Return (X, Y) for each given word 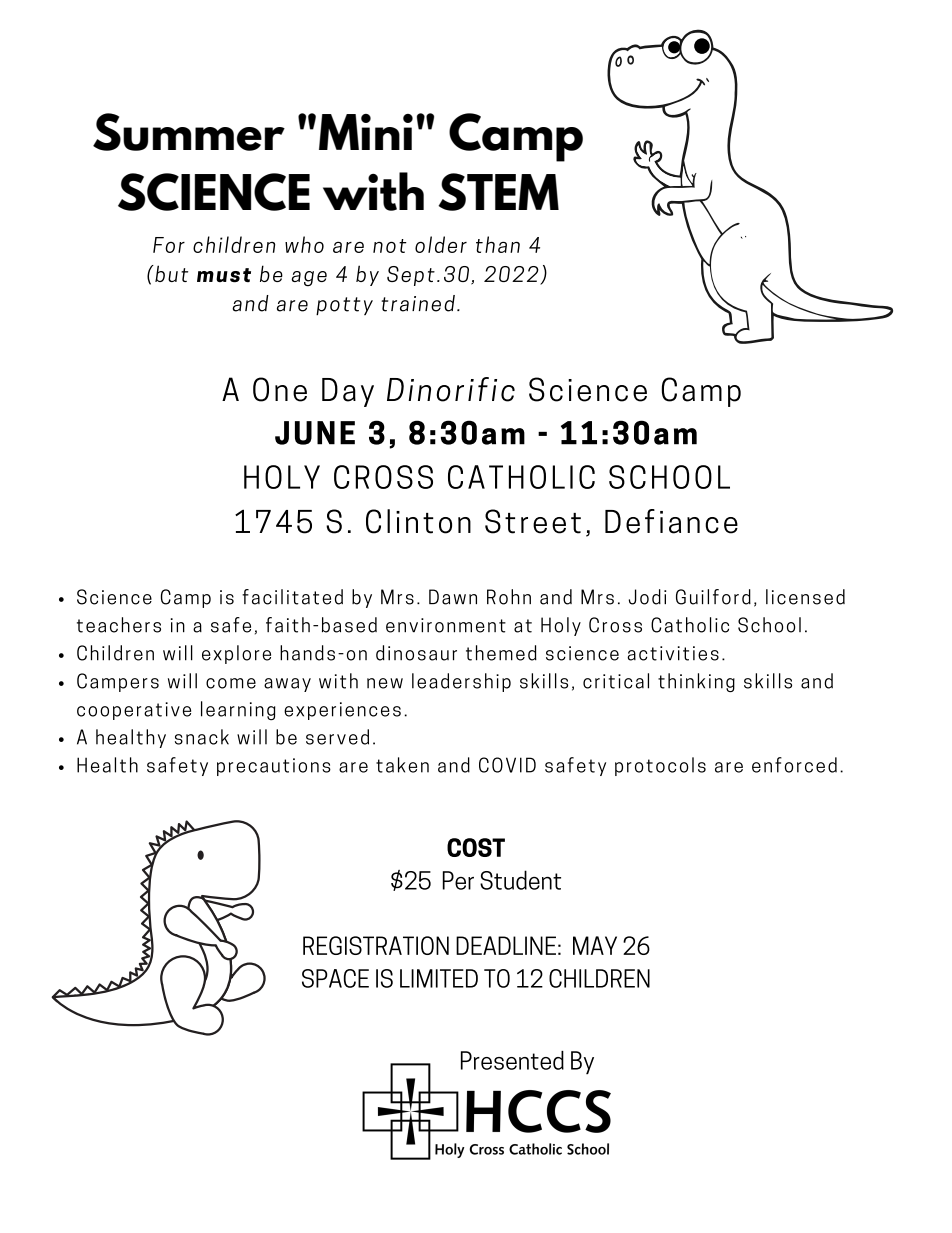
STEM (498, 192)
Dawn (453, 597)
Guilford (713, 597)
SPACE (335, 978)
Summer (189, 132)
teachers (119, 625)
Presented (512, 1060)
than (498, 244)
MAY (595, 945)
